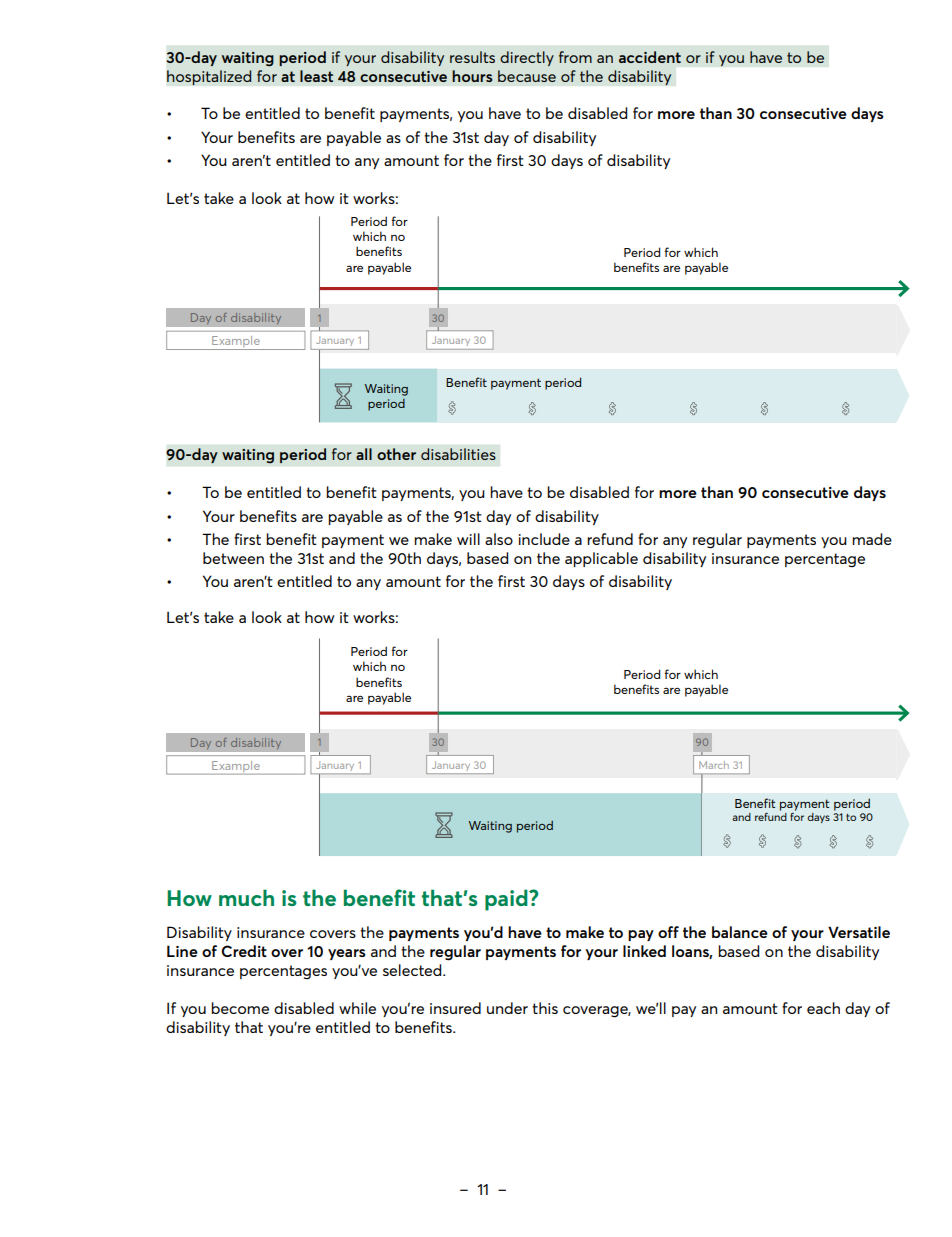 This page has width=952, height=1237. Describe the element at coordinates (316, 76) in the page. I see `least` at that location.
